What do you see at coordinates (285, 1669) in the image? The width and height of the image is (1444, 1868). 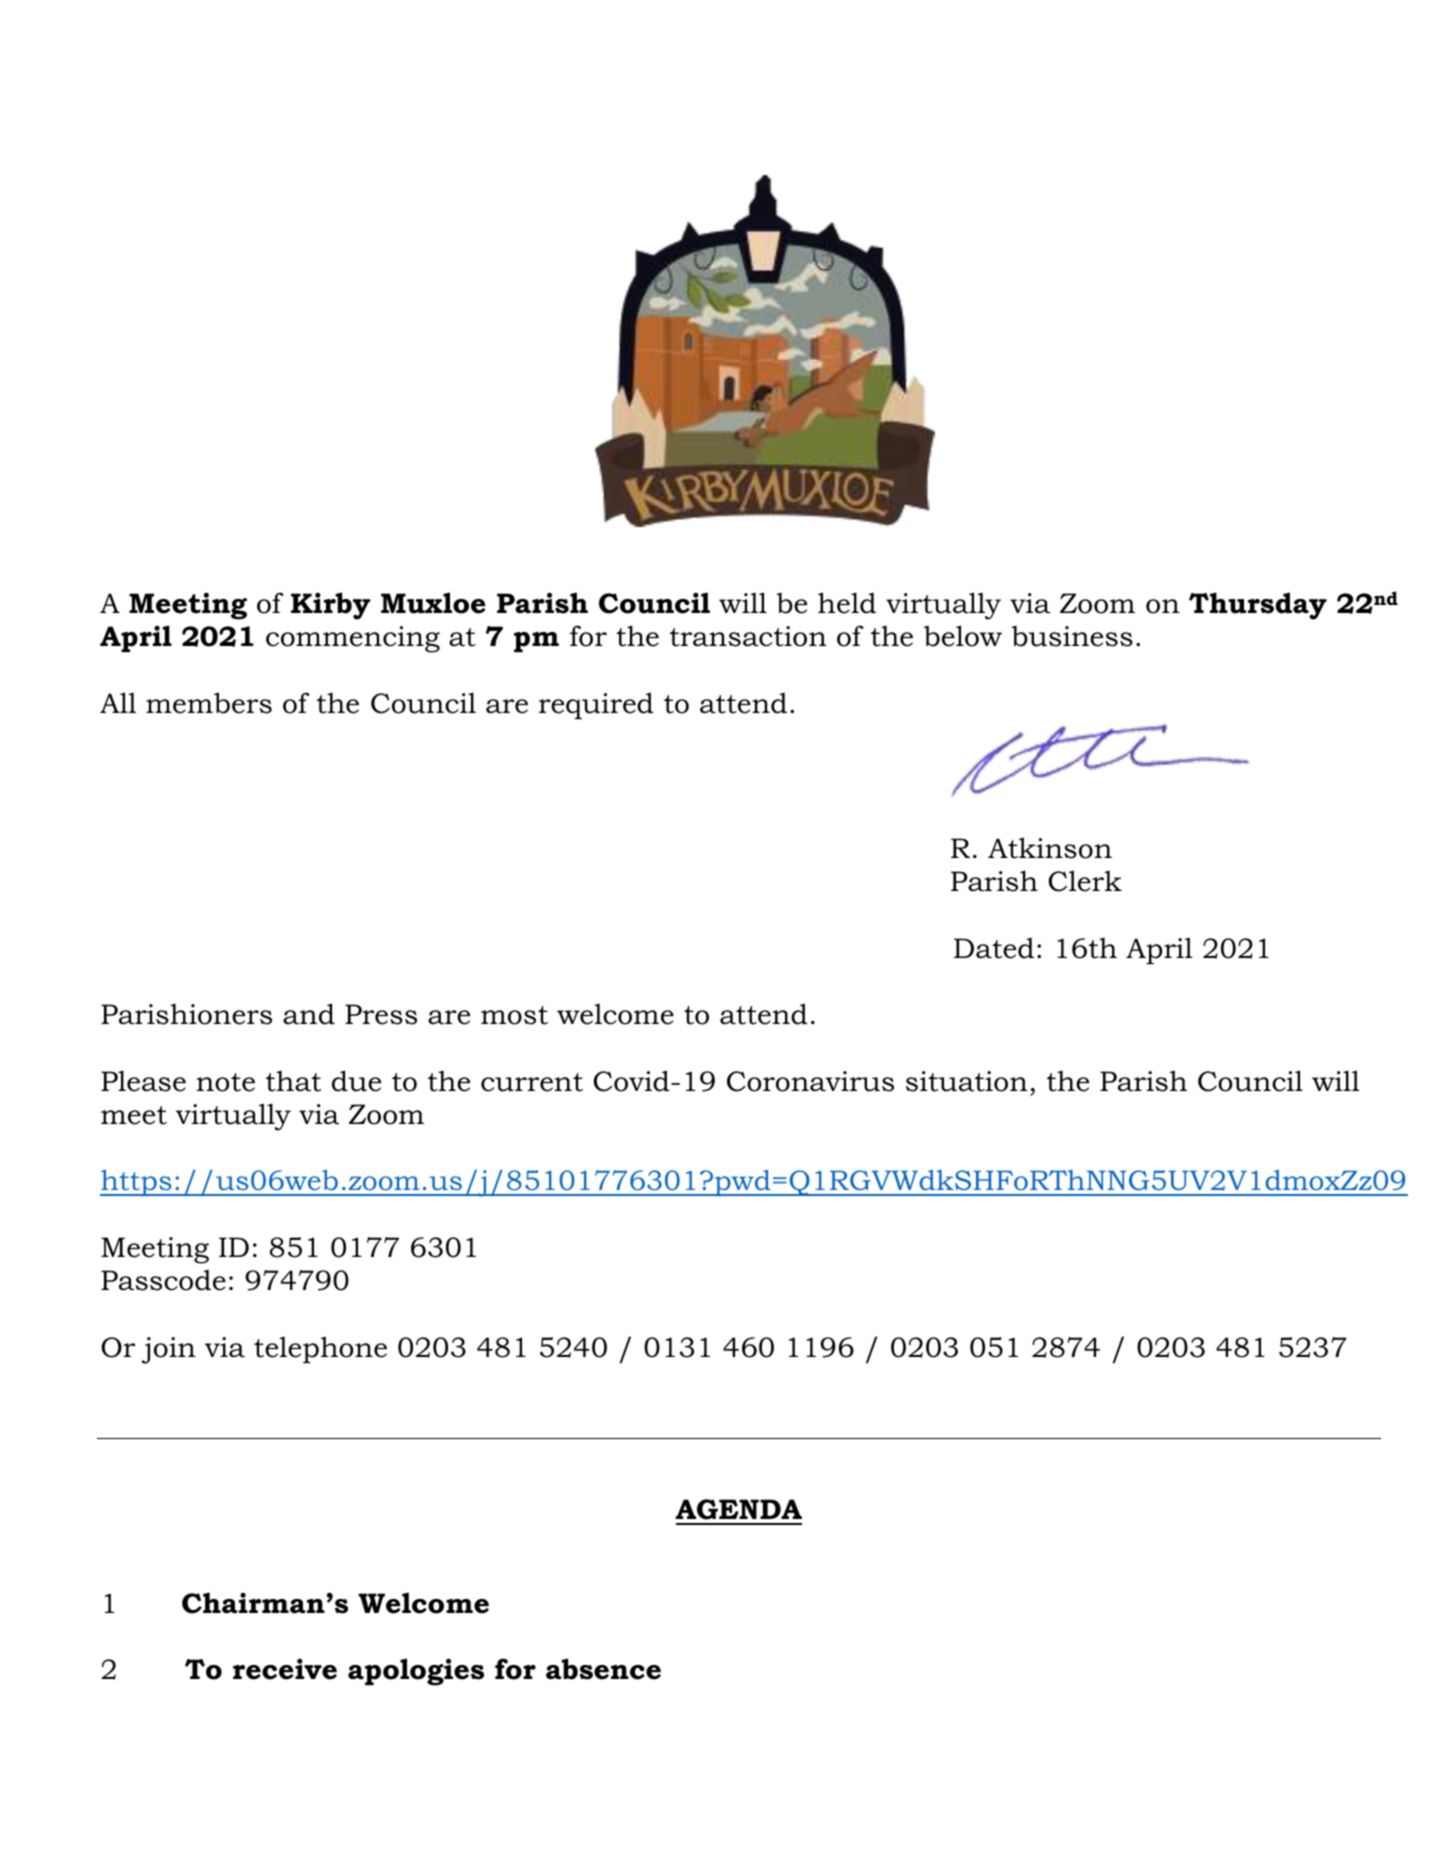 I see `receive` at bounding box center [285, 1669].
